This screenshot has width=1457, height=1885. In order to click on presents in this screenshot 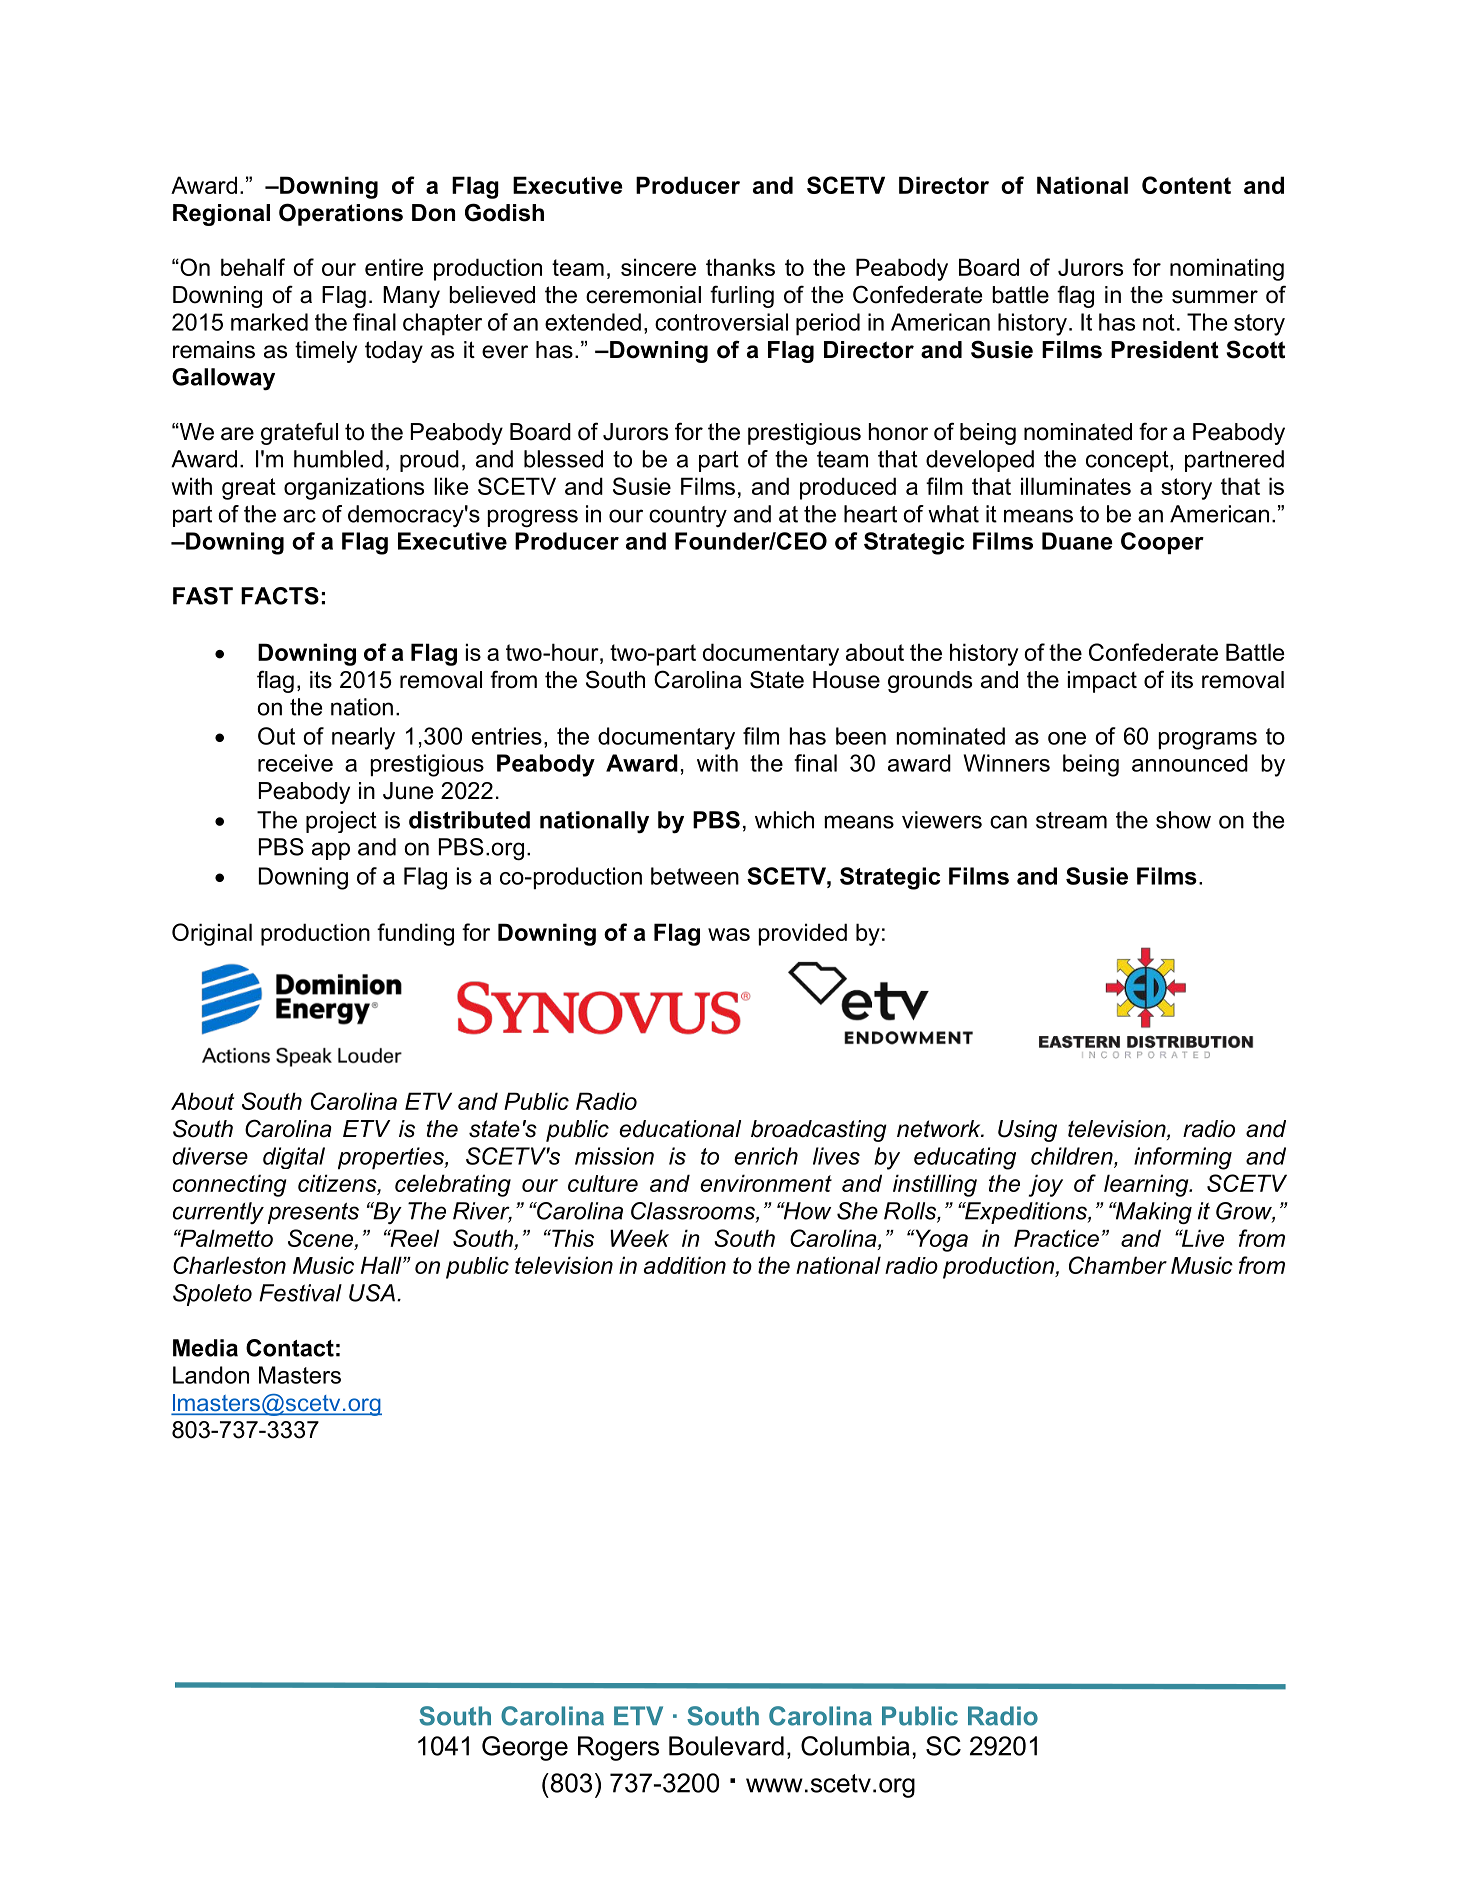, I will do `click(313, 1213)`.
